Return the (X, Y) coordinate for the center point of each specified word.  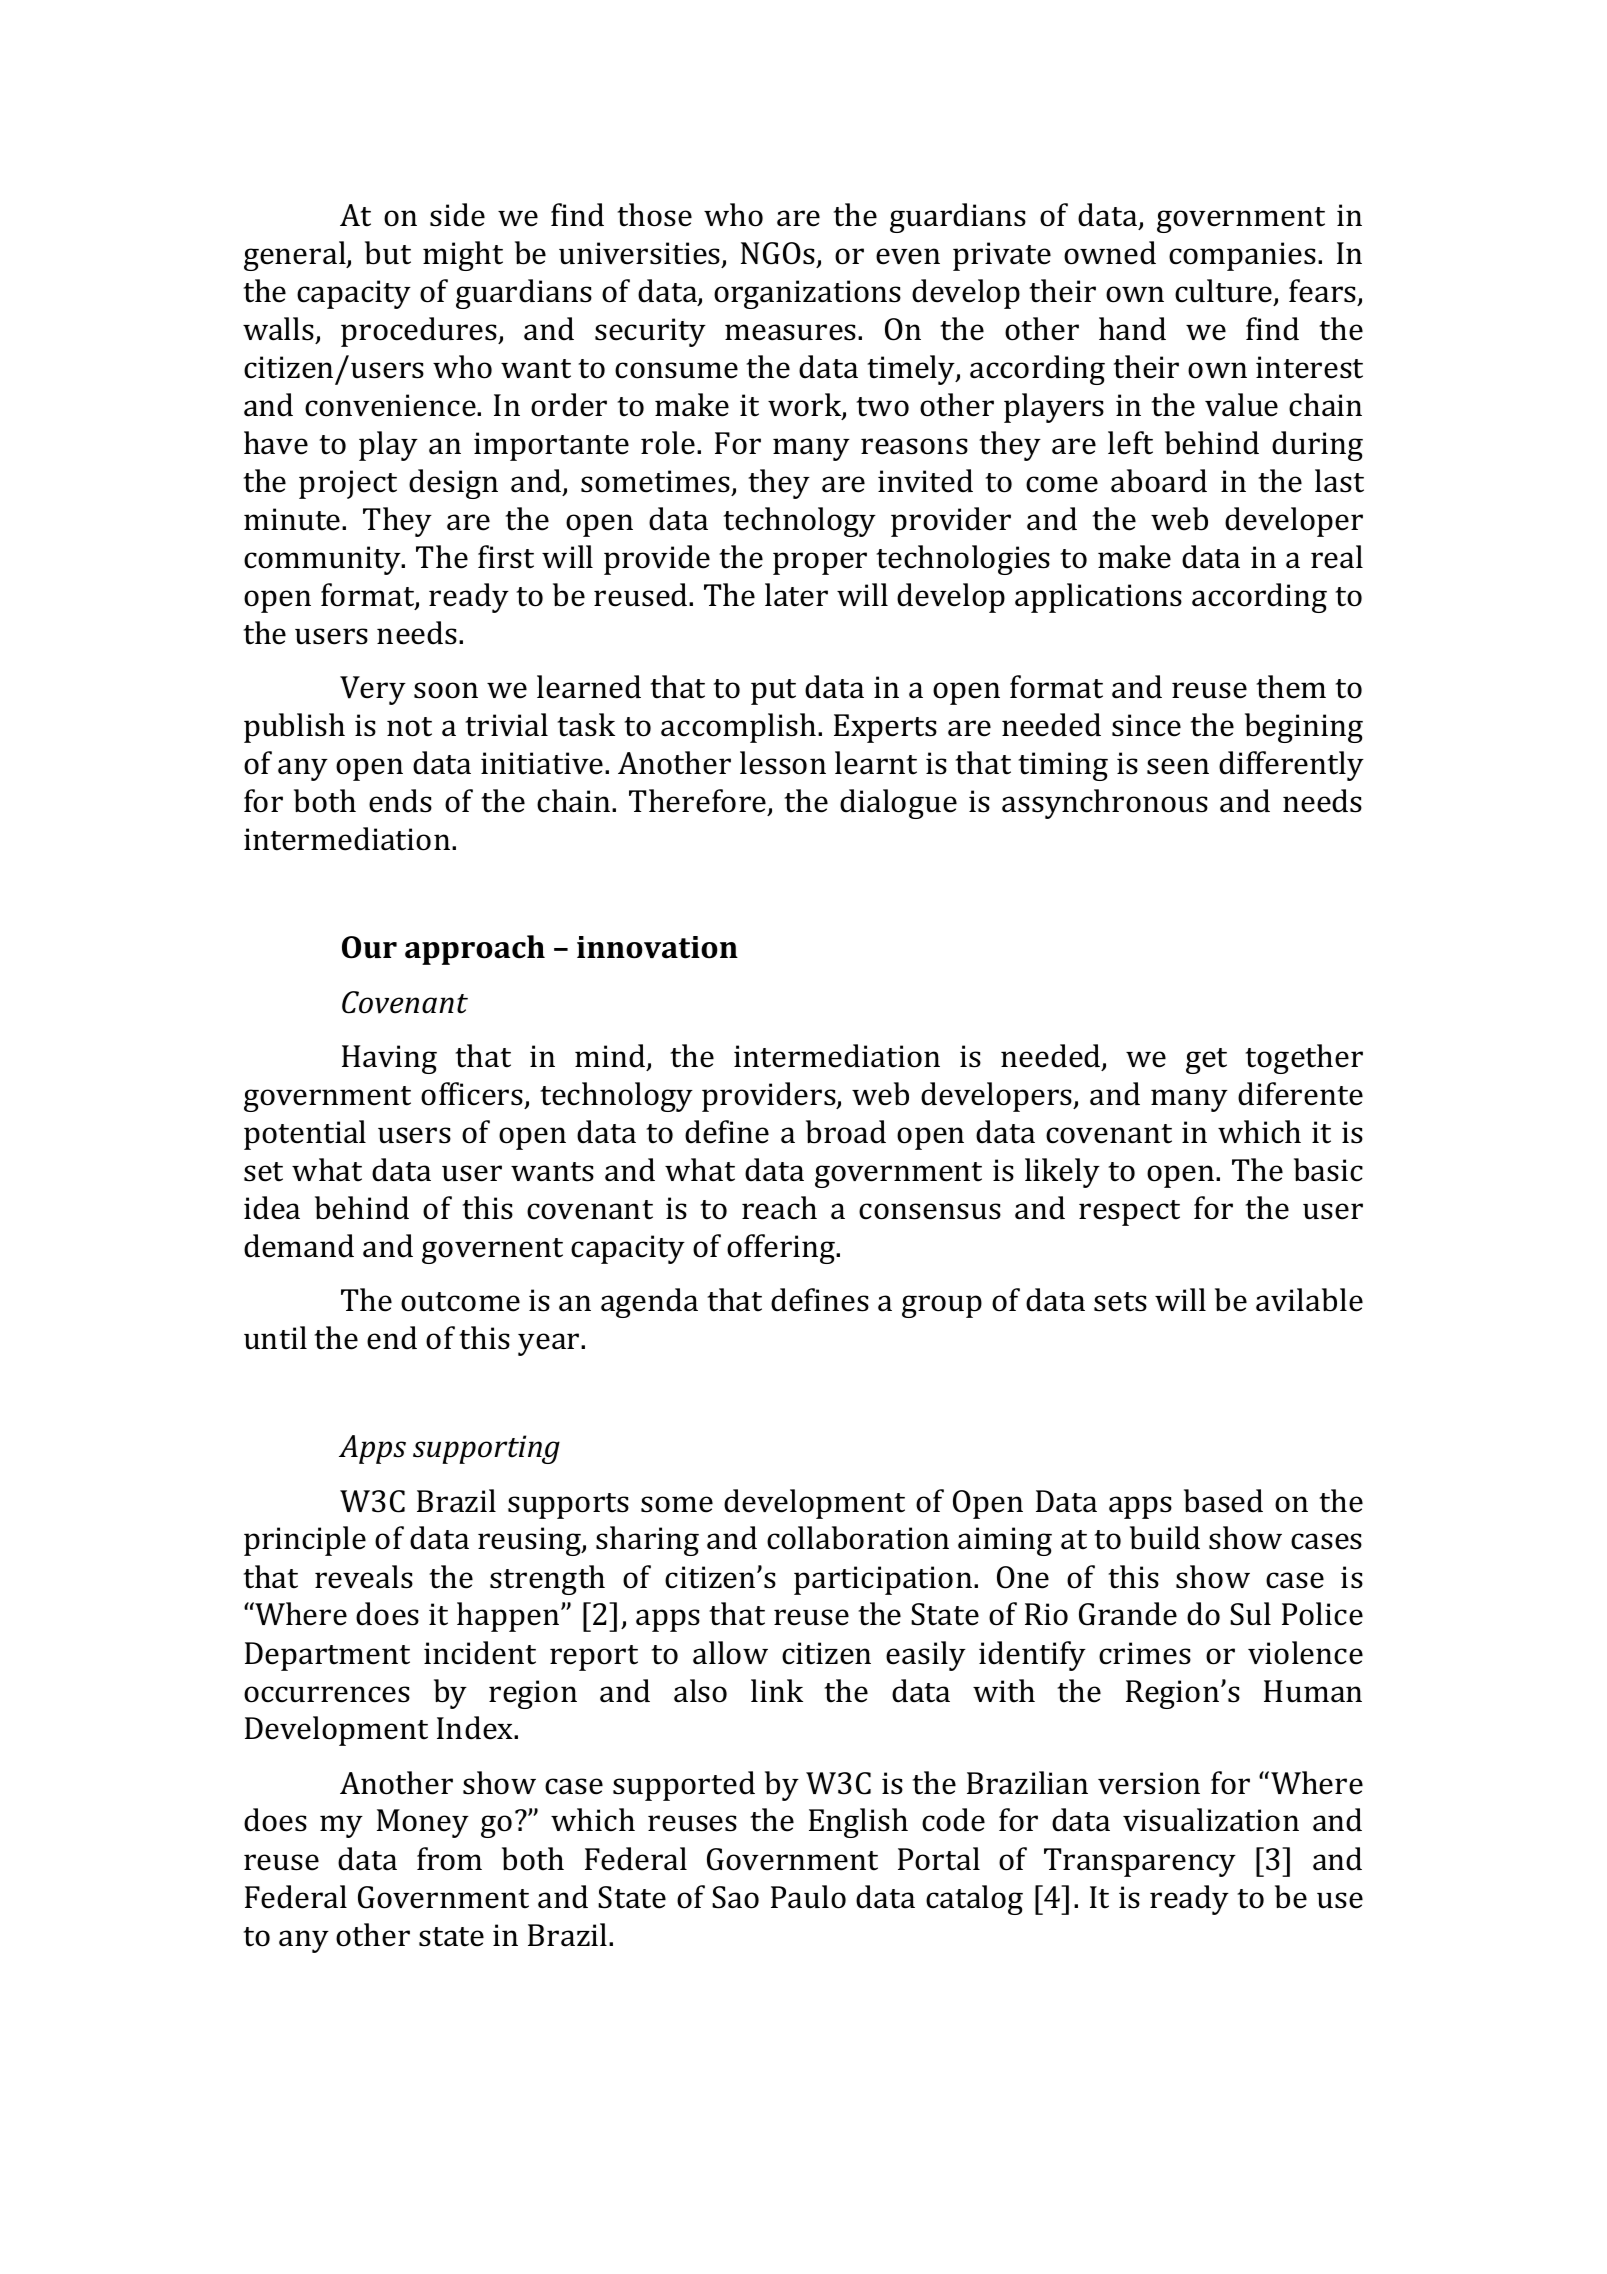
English (858, 1823)
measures (792, 332)
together (1304, 1059)
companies (1244, 256)
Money (423, 1823)
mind (611, 1057)
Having (389, 1059)
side (457, 215)
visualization (1211, 1820)
